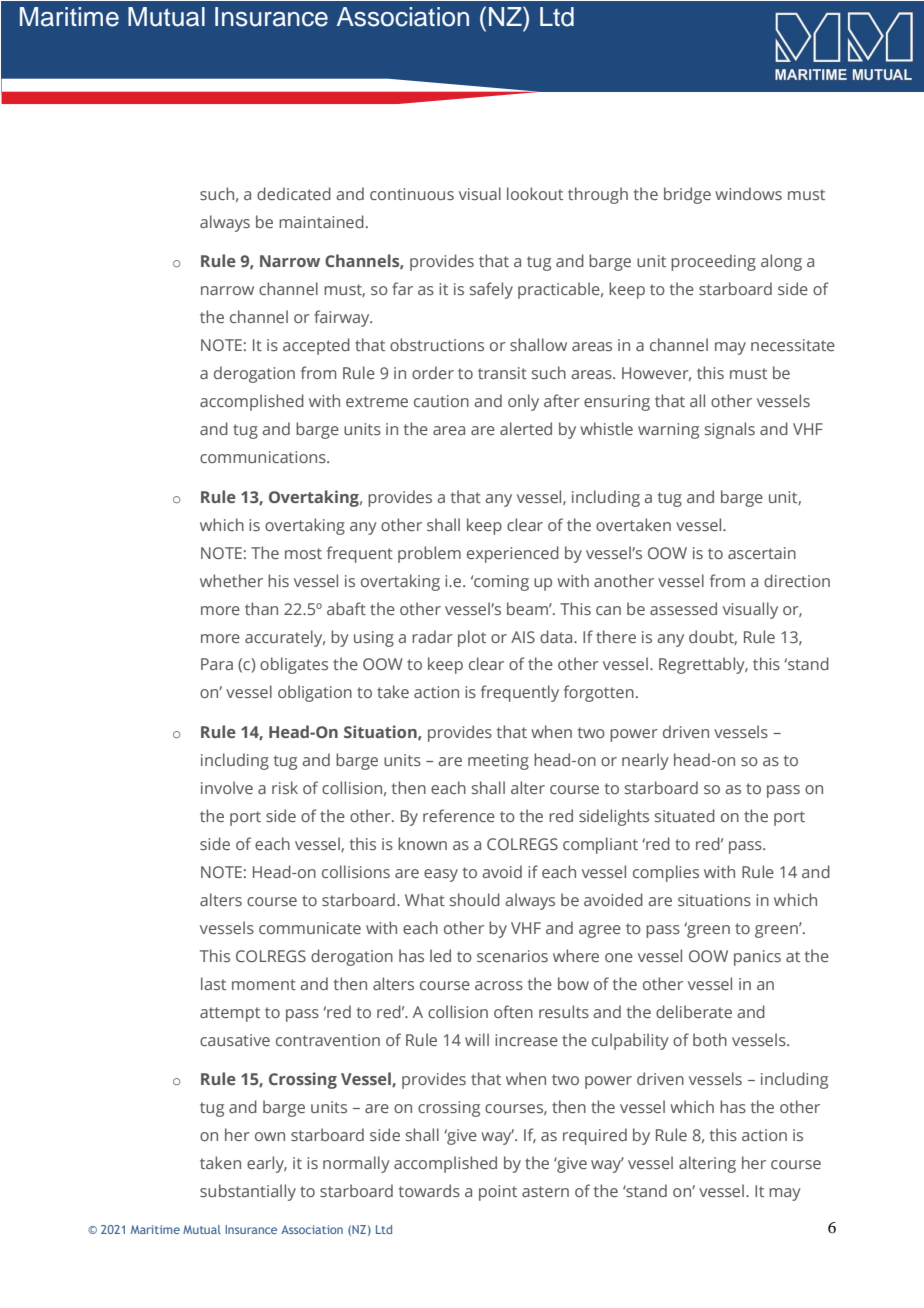 The width and height of the image is (924, 1308). What do you see at coordinates (294, 193) in the image?
I see `dedicated` at bounding box center [294, 193].
